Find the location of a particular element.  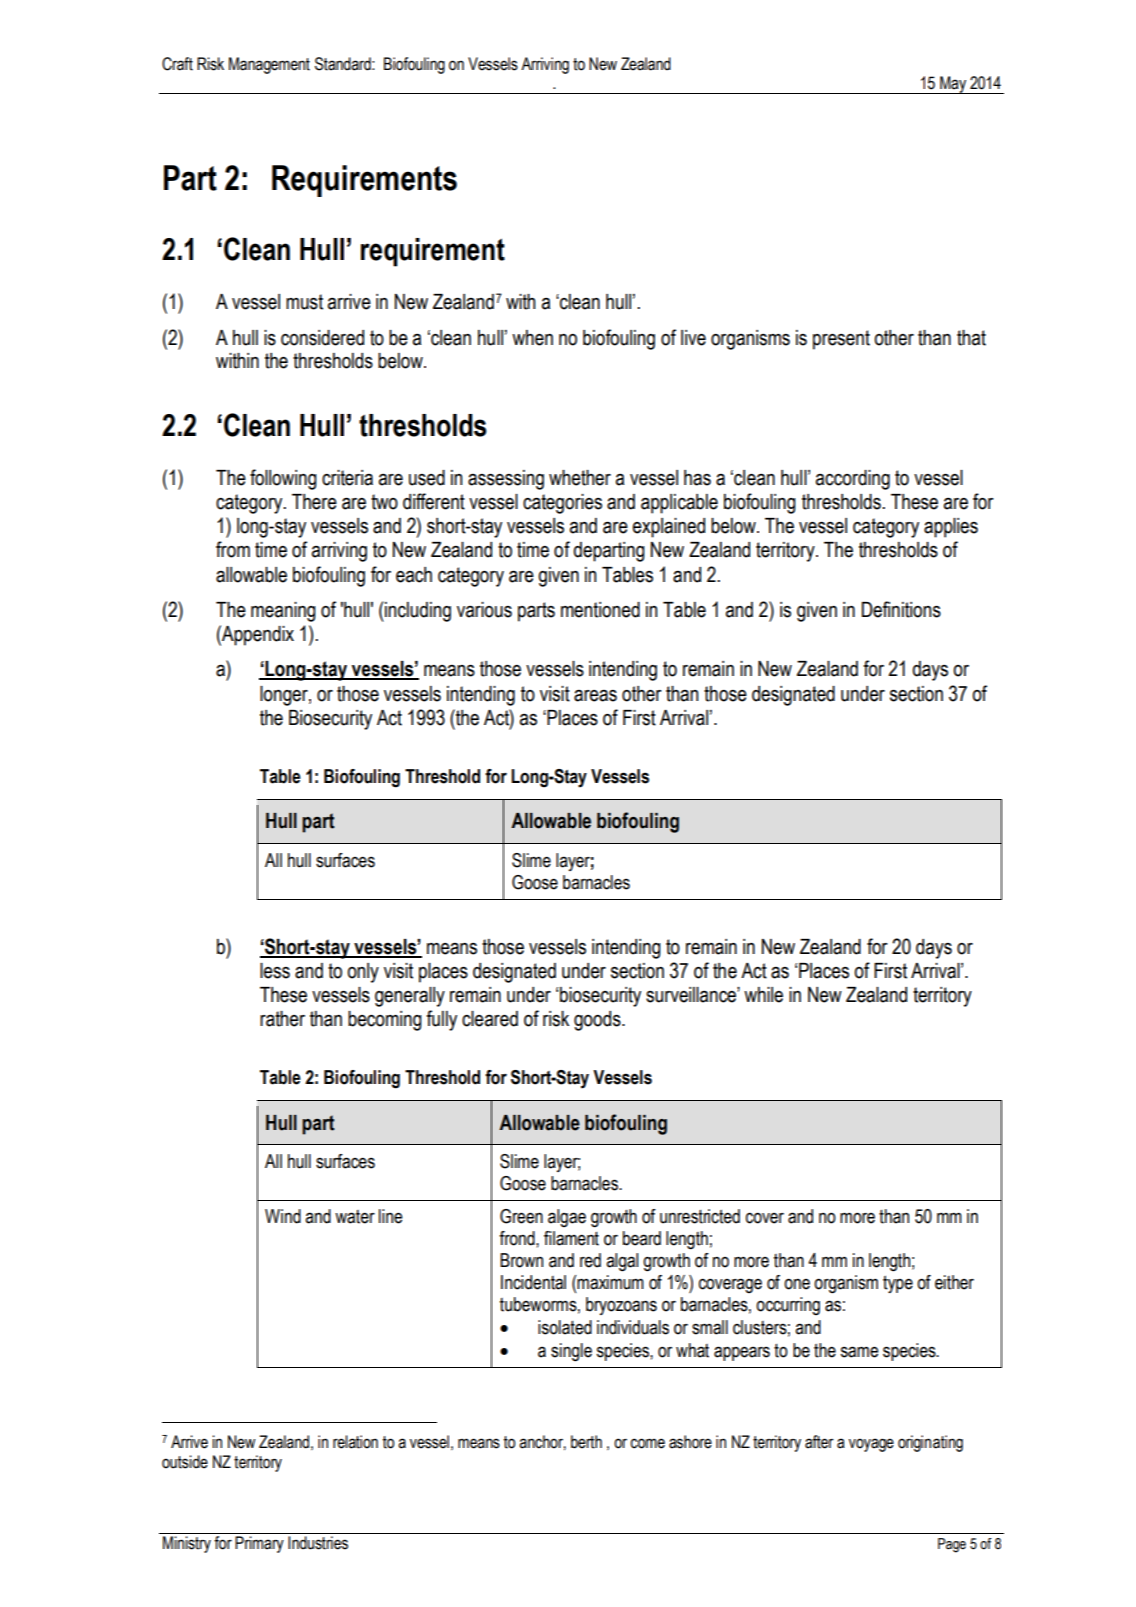

Primary is located at coordinates (259, 1544).
